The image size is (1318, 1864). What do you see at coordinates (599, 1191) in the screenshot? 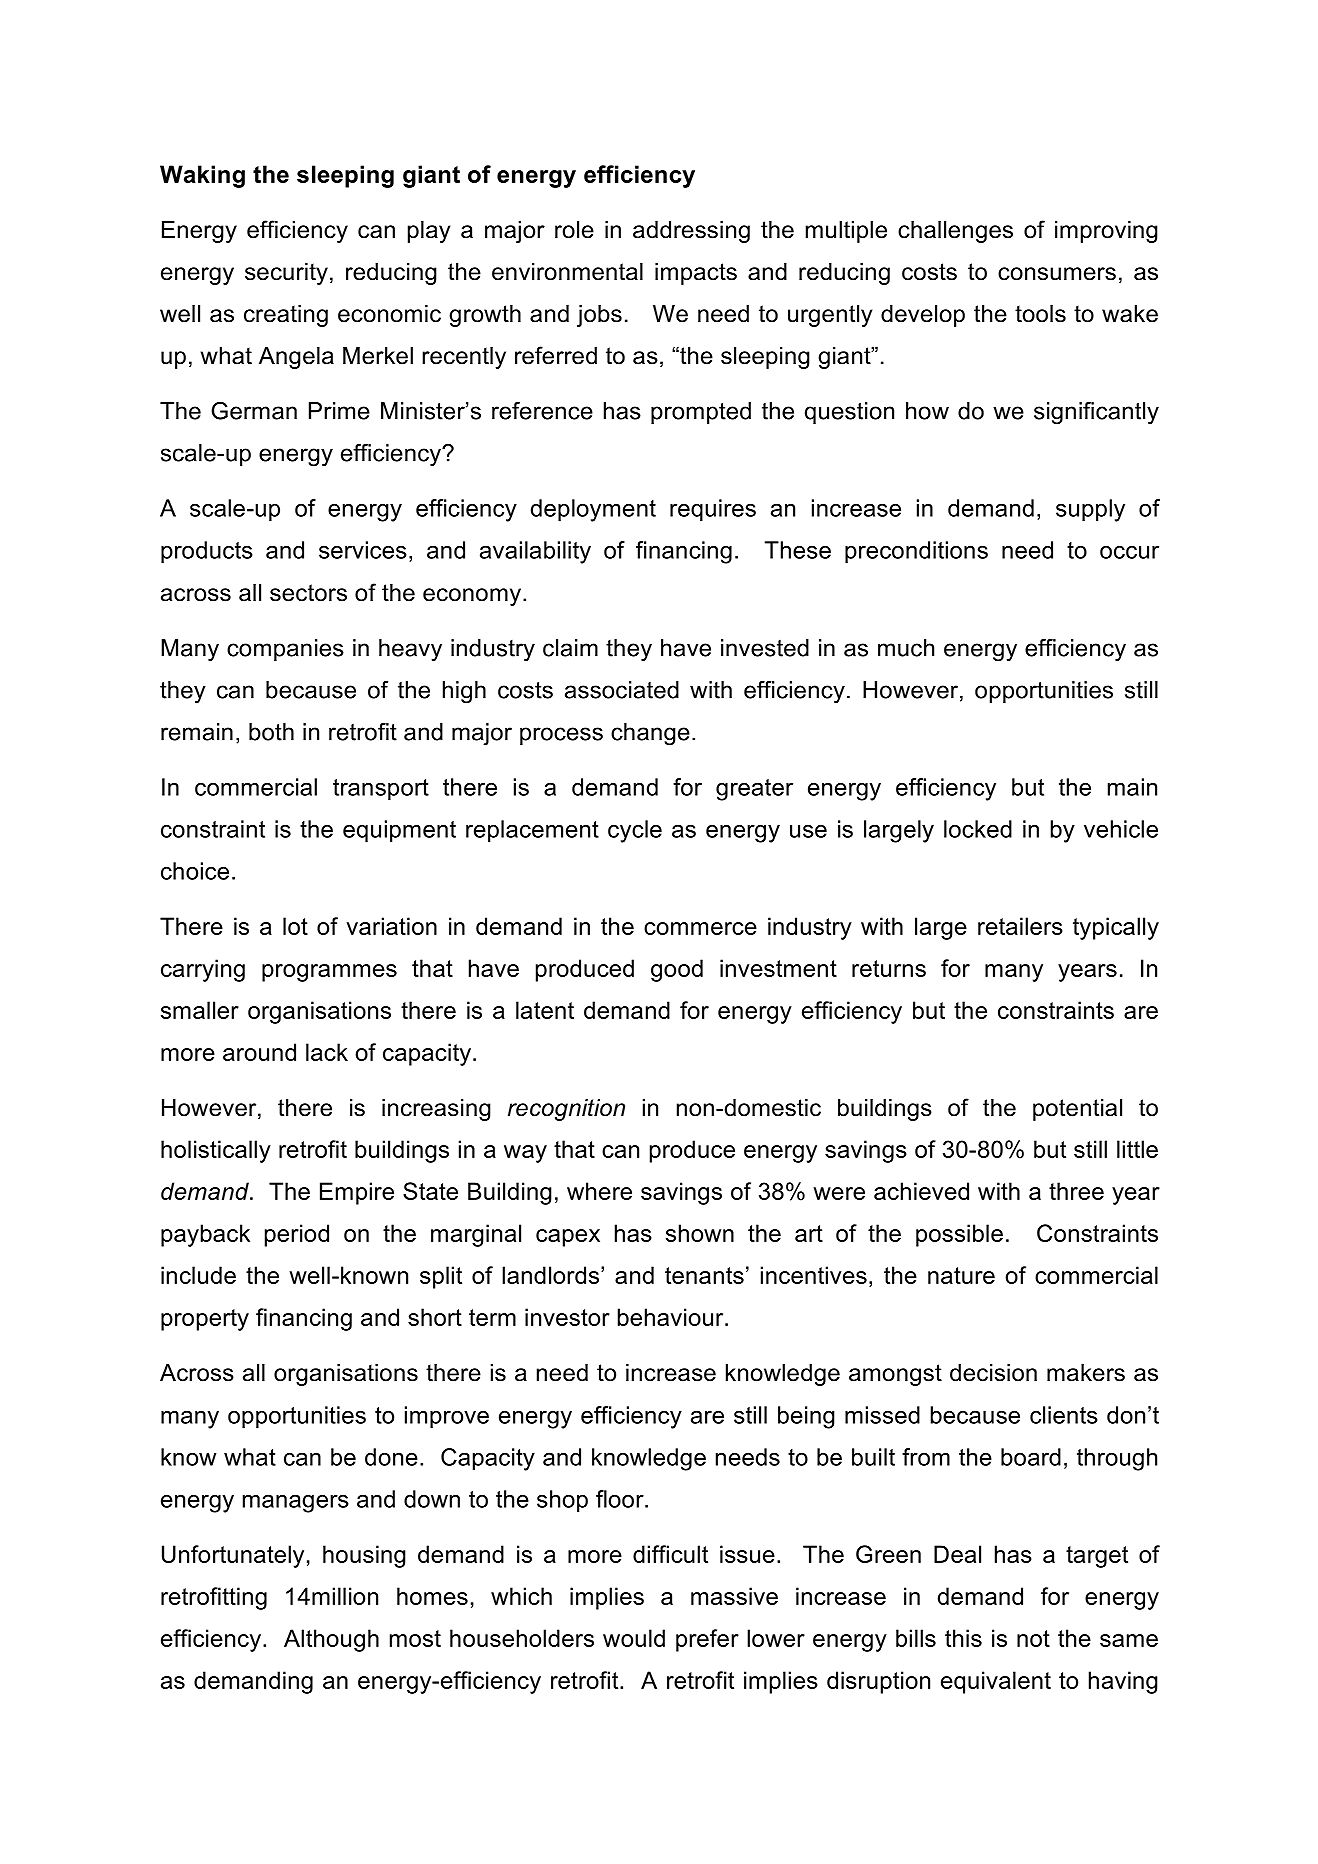
I see `where` at bounding box center [599, 1191].
